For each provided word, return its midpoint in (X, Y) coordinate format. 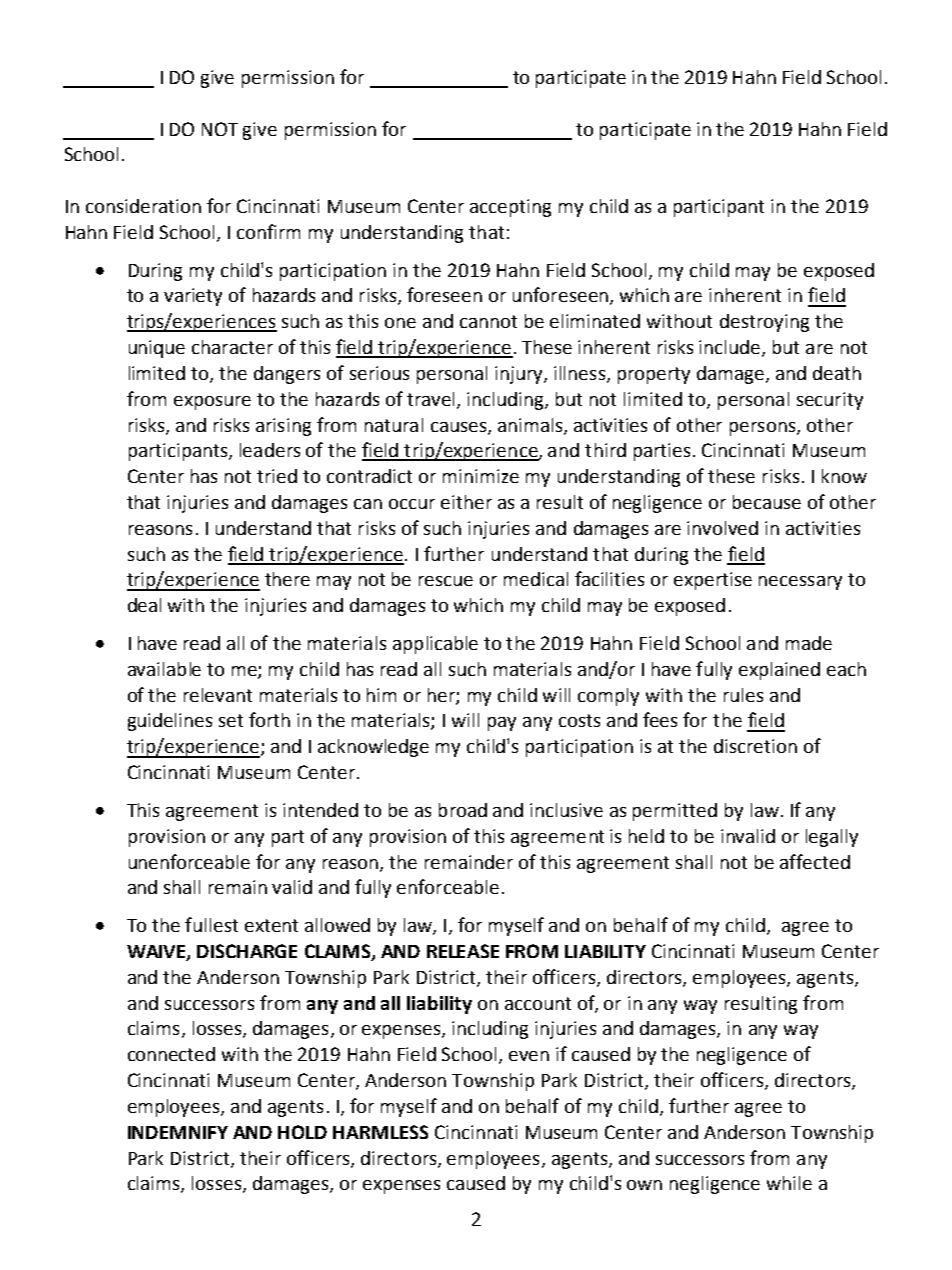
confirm (268, 231)
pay (502, 724)
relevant (218, 695)
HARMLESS (380, 1132)
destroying (764, 323)
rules (743, 695)
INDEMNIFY (178, 1132)
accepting (510, 208)
